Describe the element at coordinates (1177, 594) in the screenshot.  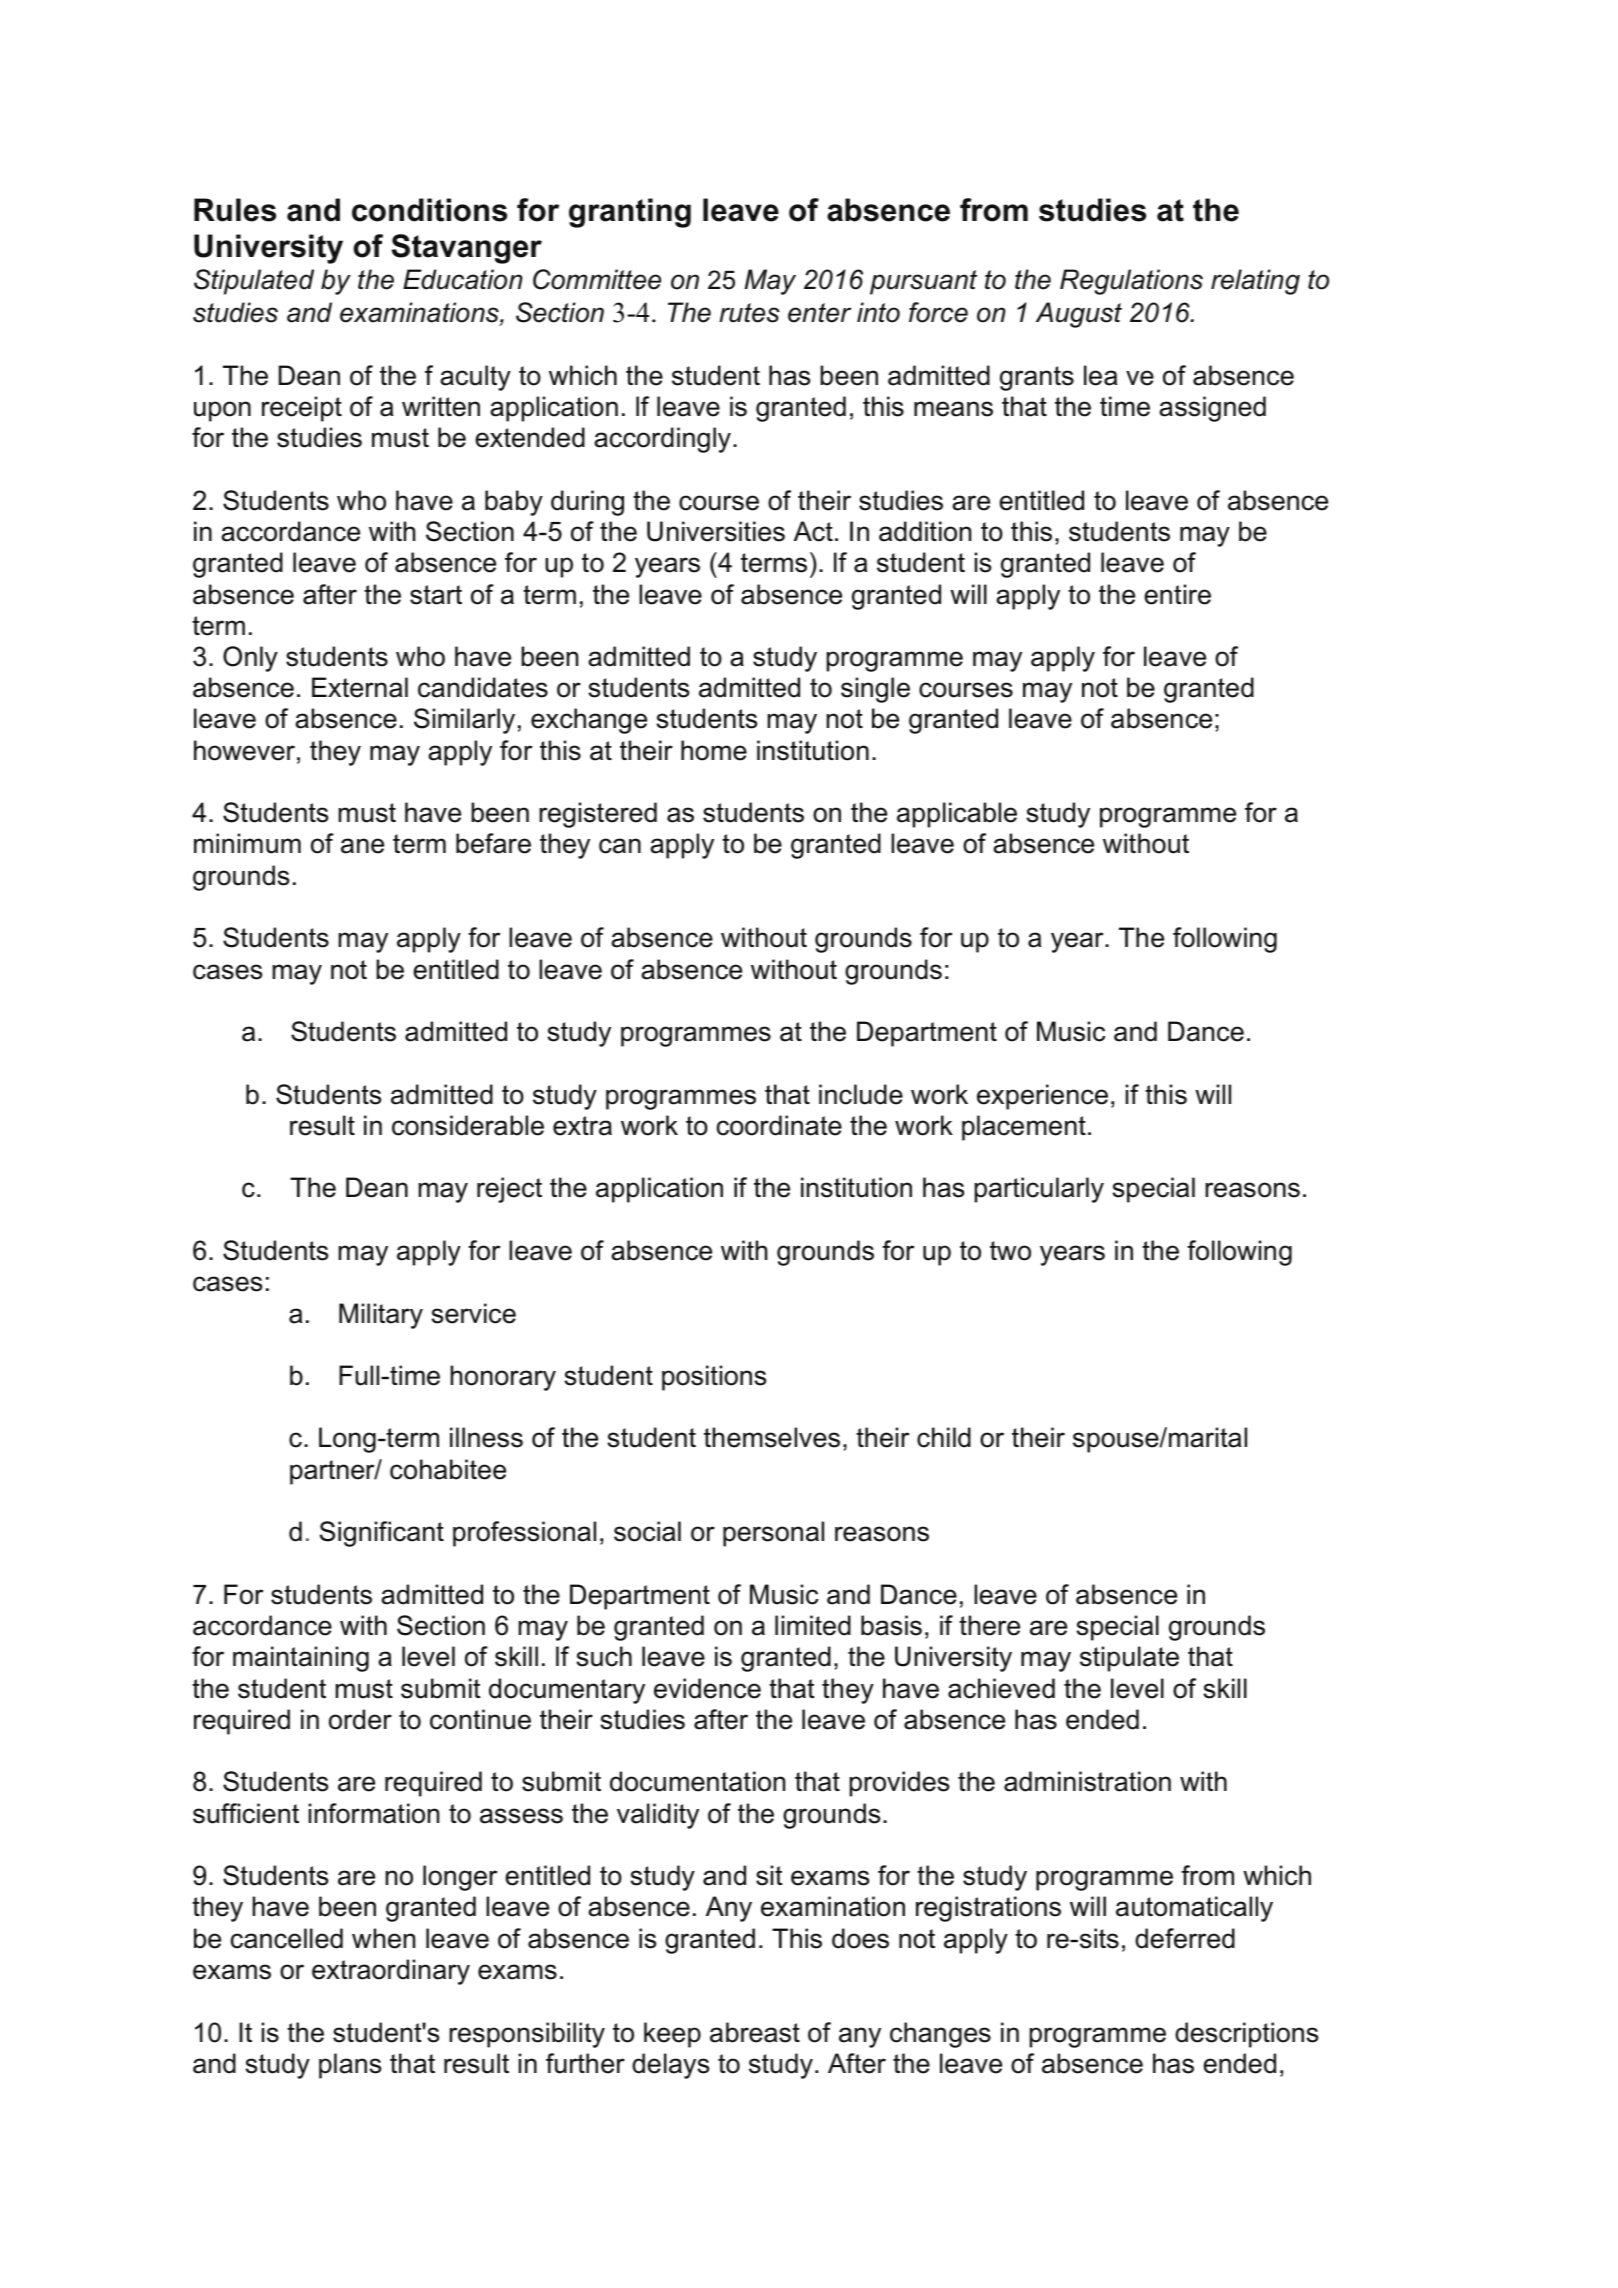
I see `entire` at that location.
